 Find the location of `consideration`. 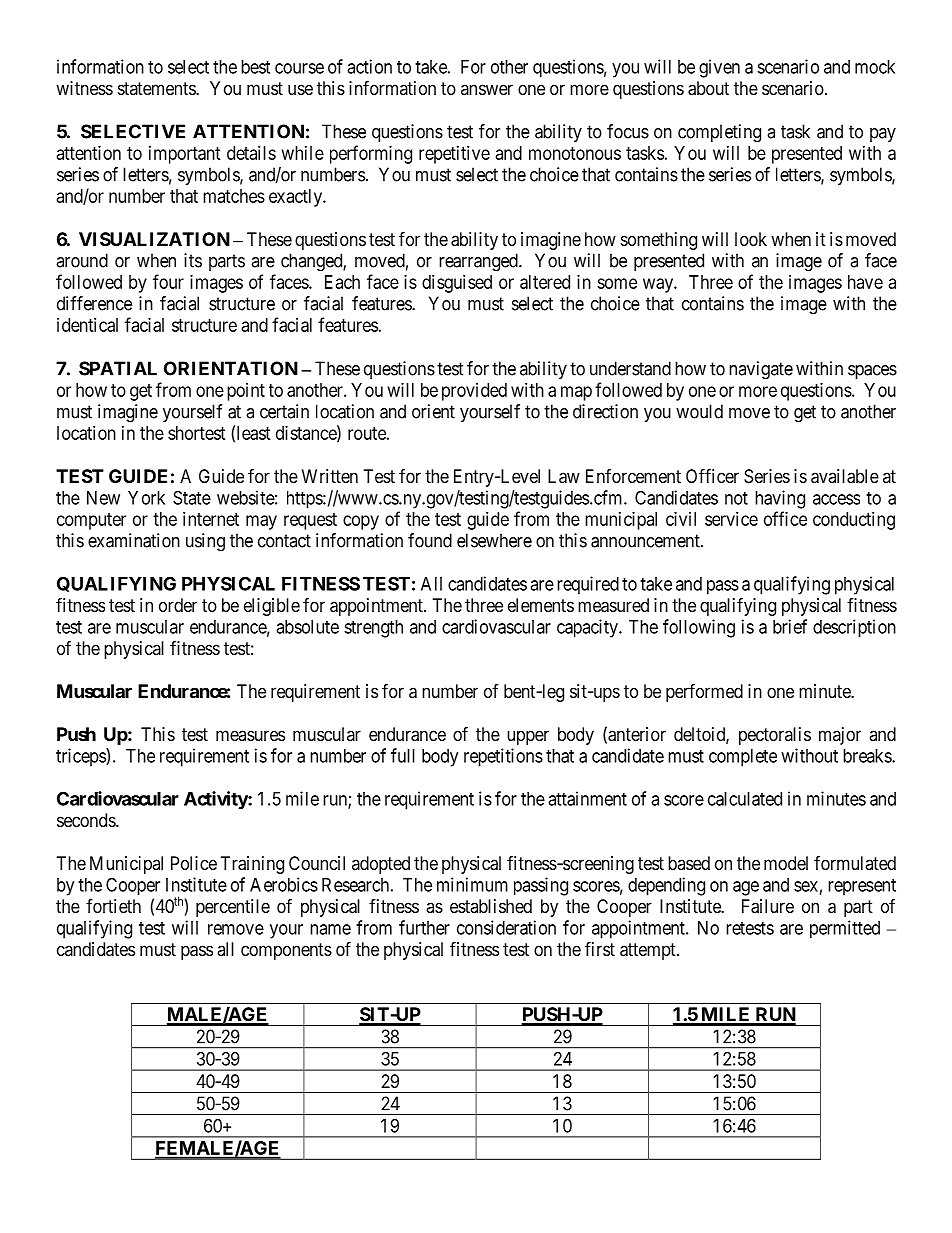

consideration is located at coordinates (506, 927).
